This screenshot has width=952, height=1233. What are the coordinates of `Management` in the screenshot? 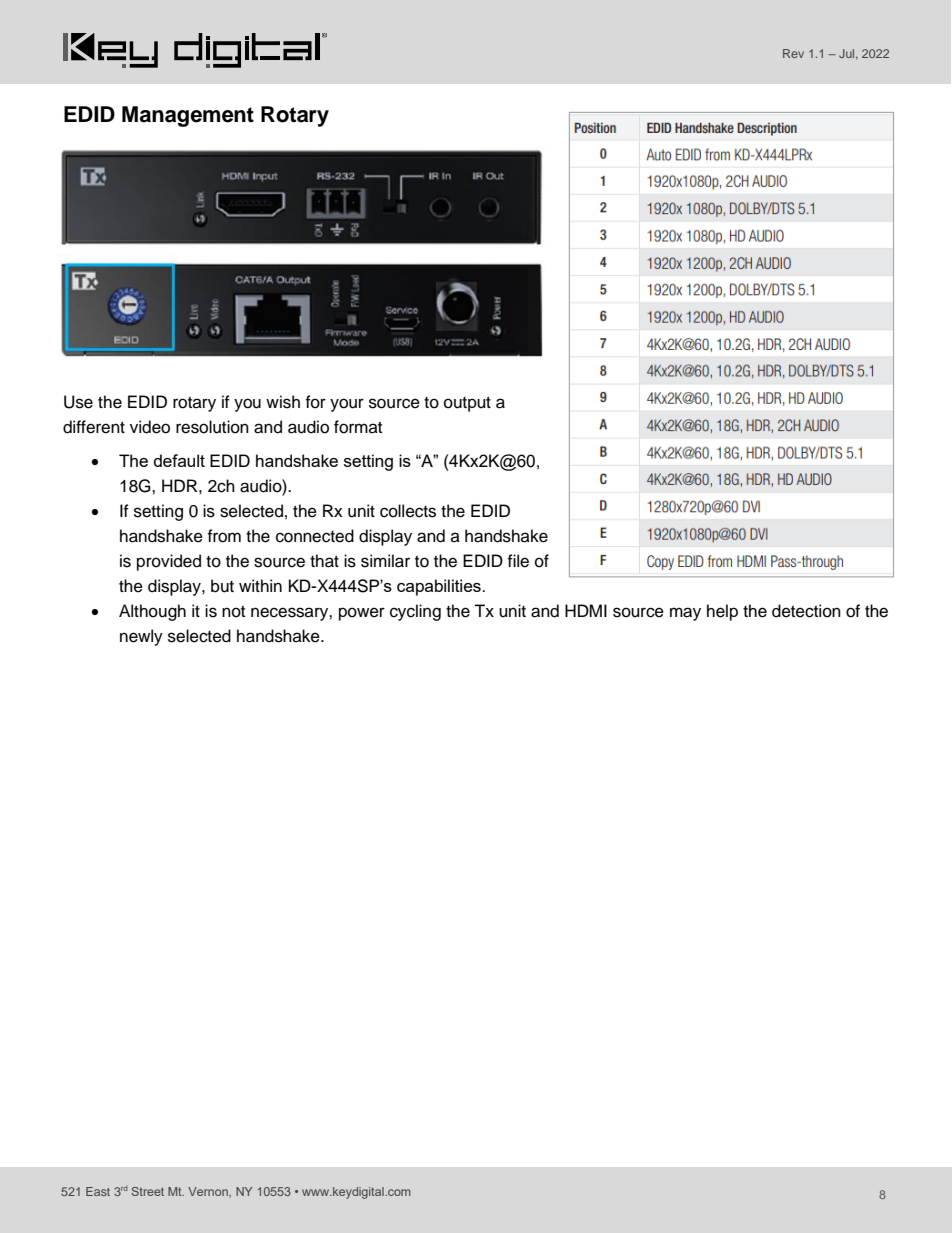 It's located at (188, 116).
